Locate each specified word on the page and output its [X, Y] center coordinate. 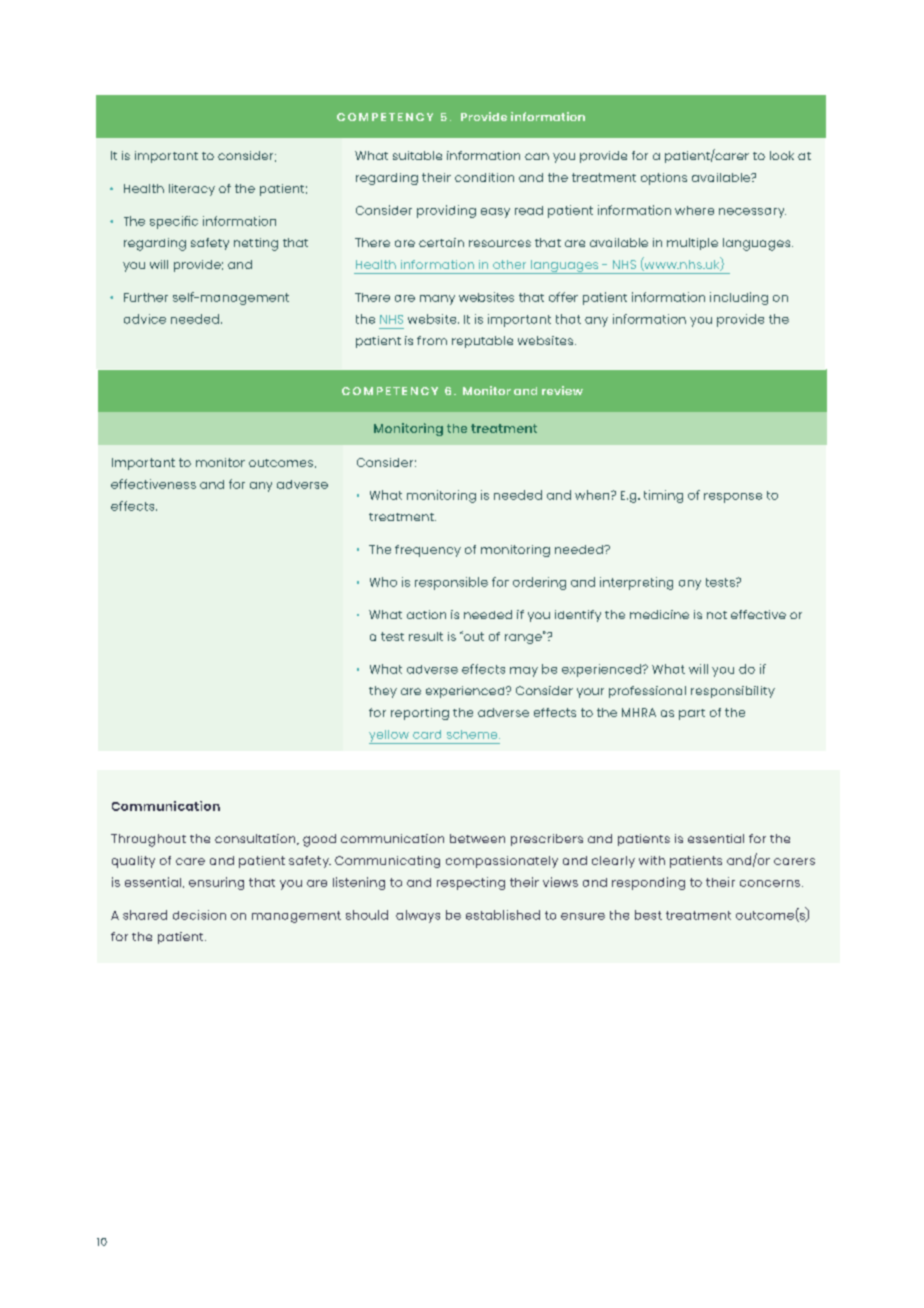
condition [484, 177]
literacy [192, 190]
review [562, 390]
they [383, 692]
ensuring [216, 883]
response [733, 498]
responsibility [733, 692]
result [426, 636]
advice [145, 319]
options [664, 179]
